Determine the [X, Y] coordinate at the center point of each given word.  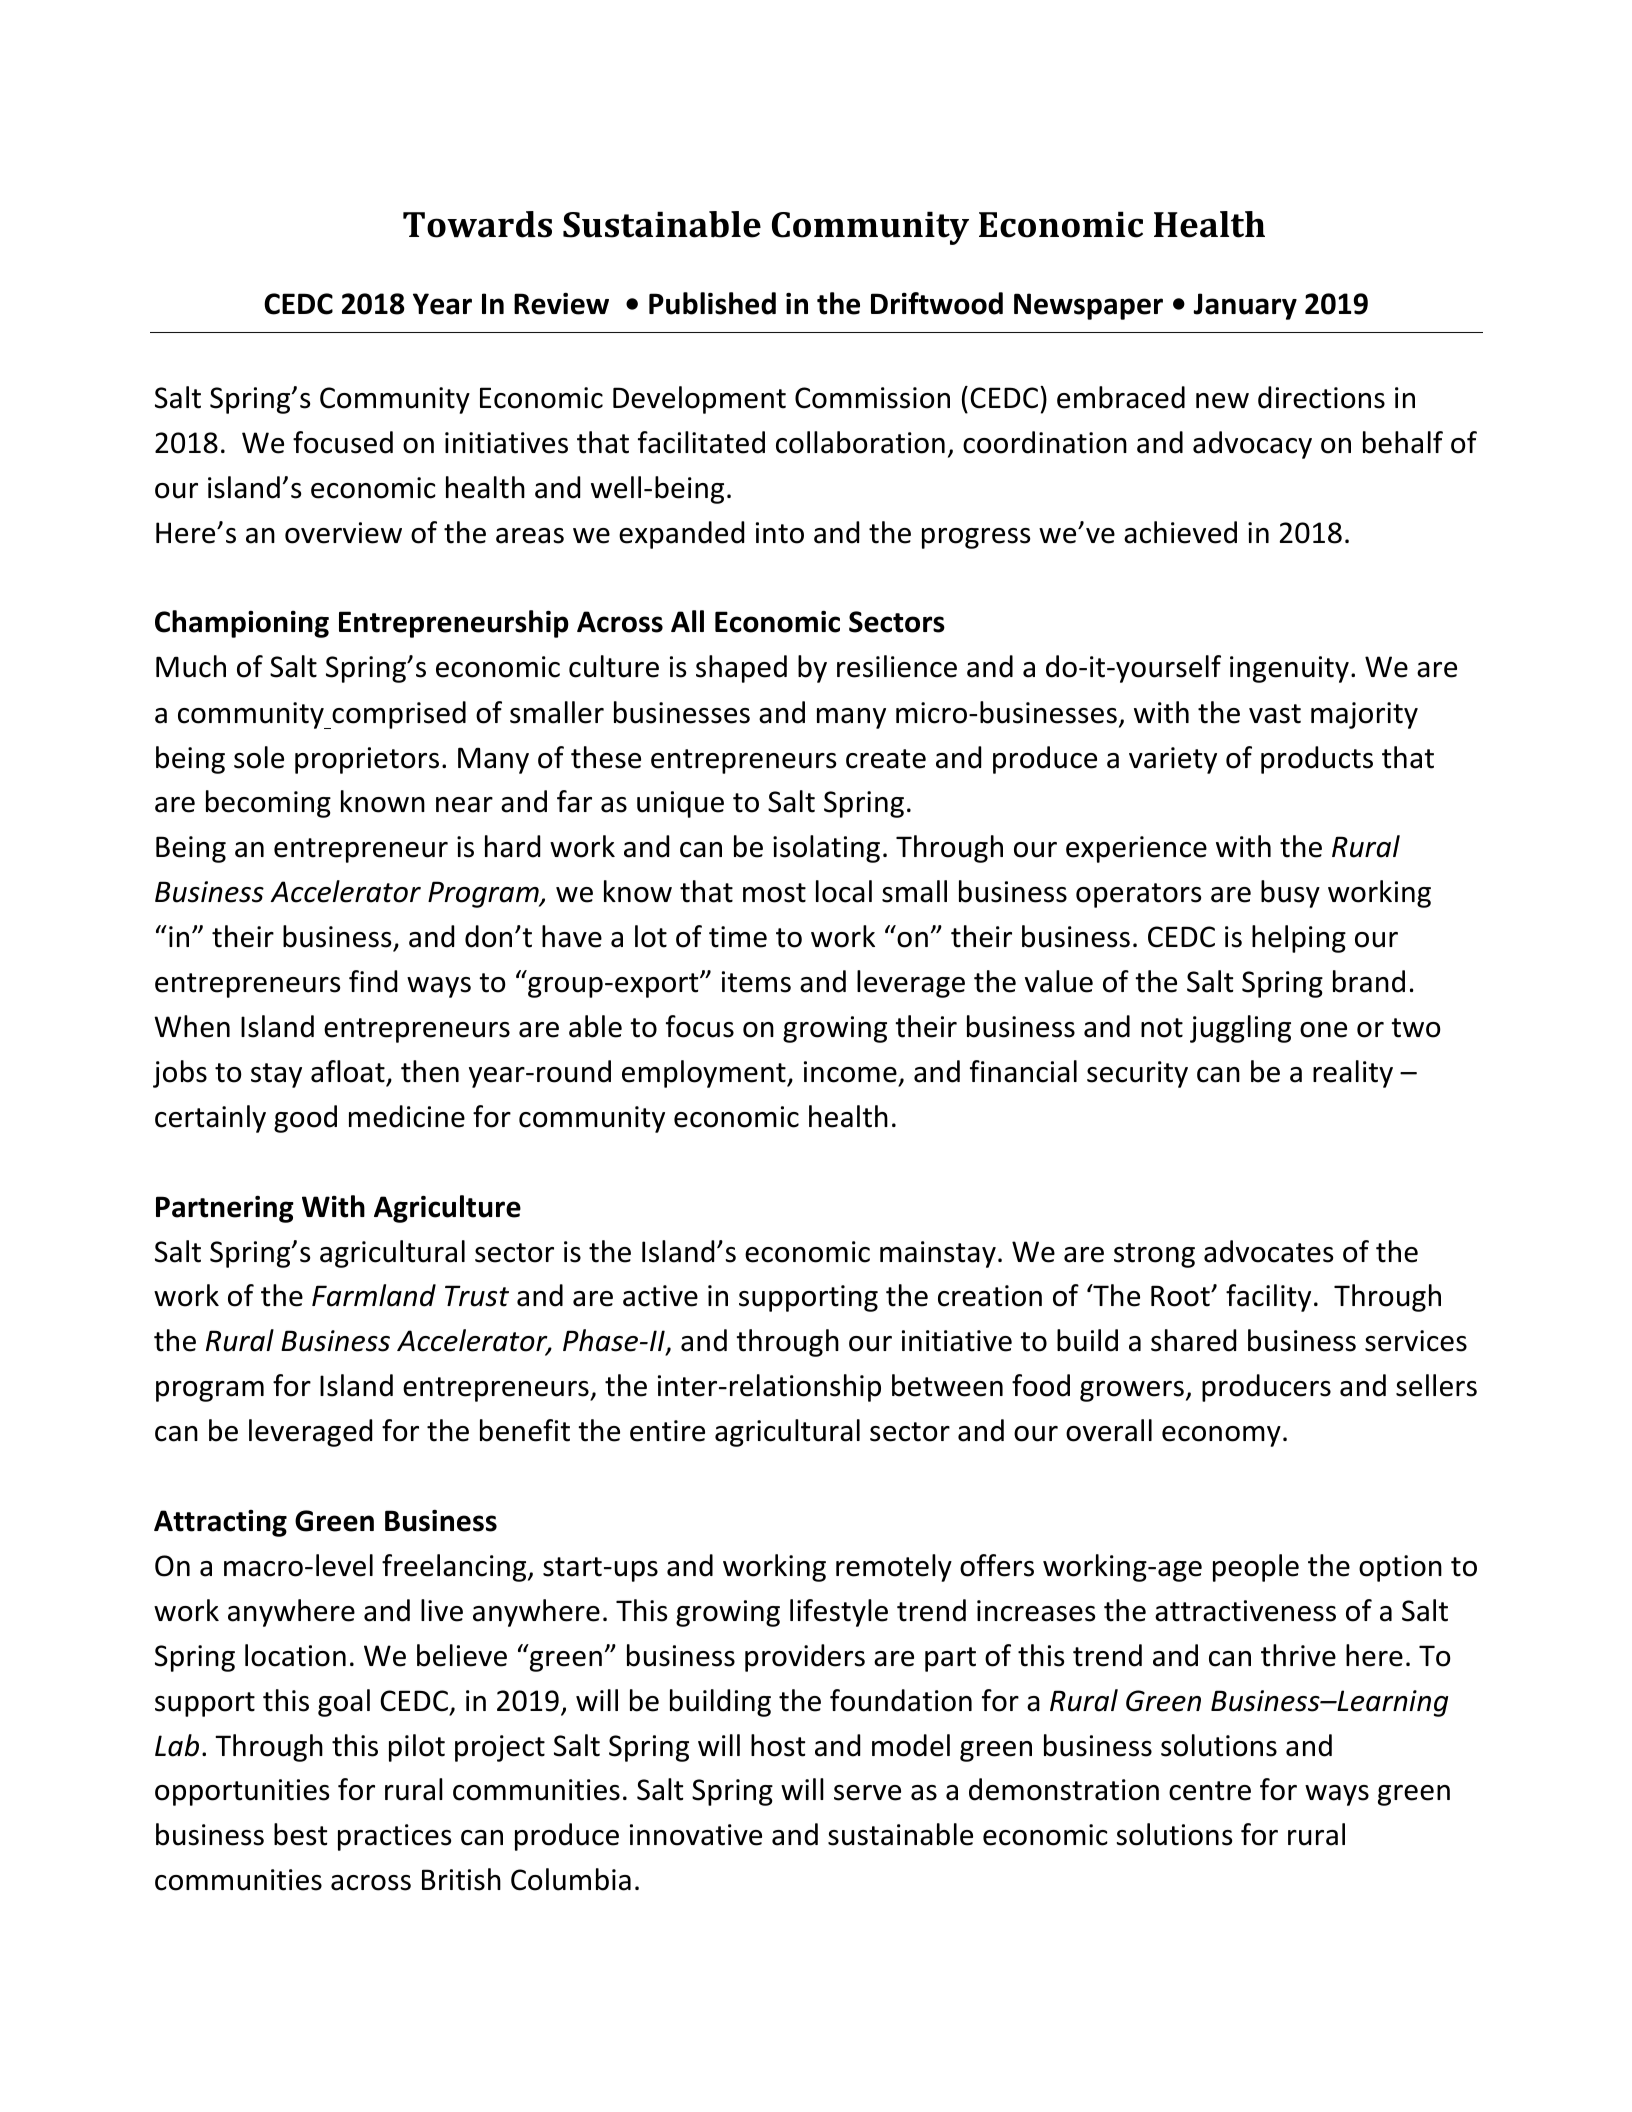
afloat [348, 1071]
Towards [477, 224]
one [1323, 1030]
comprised [398, 715]
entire [667, 1431]
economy [1221, 1436]
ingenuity [1289, 669]
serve [867, 1793]
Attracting [220, 1523]
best [300, 1834]
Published [712, 303]
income [850, 1072]
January [1245, 306]
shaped [741, 669]
